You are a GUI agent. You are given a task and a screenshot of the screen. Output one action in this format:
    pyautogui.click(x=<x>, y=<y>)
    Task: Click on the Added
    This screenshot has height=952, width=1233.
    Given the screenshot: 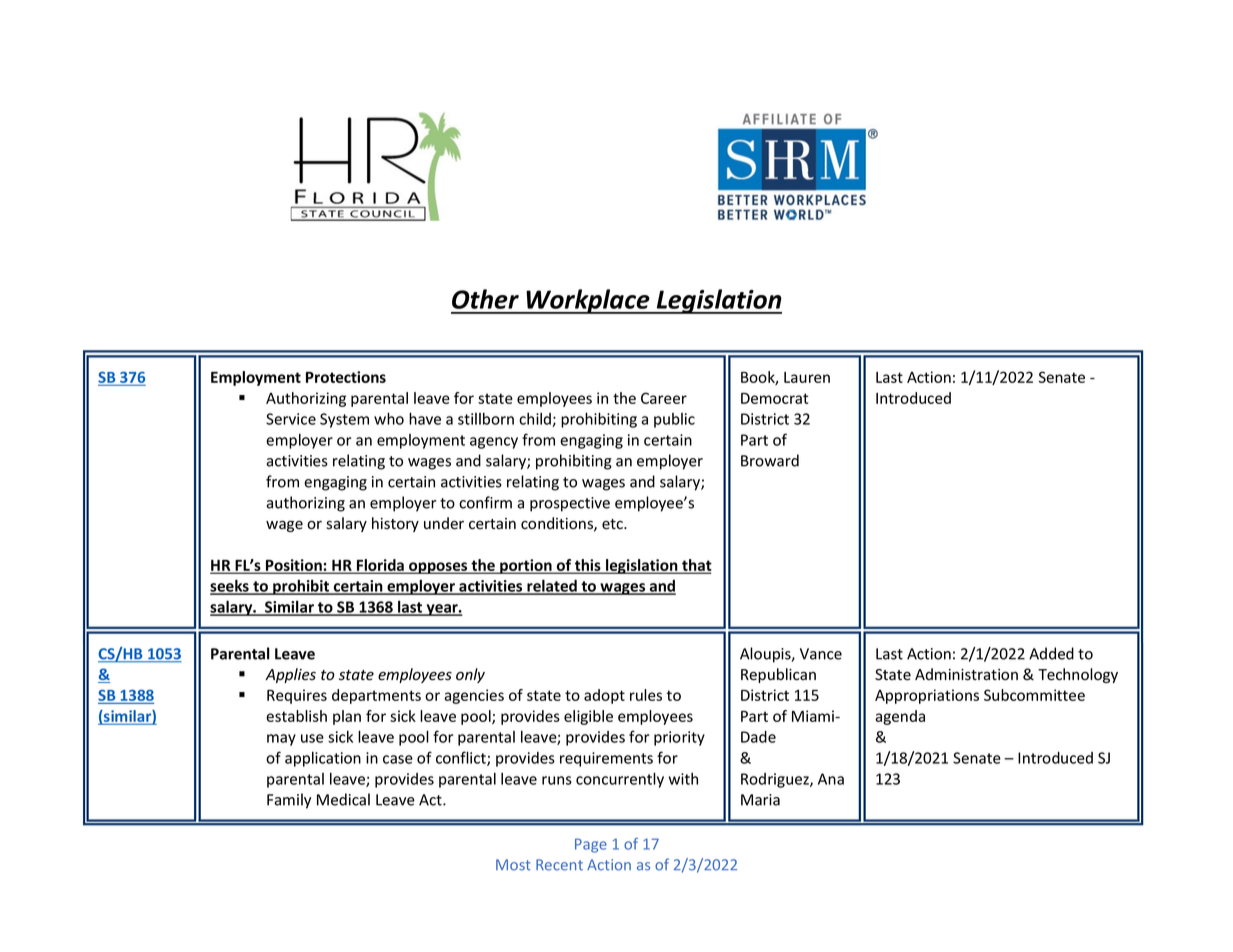 What is the action you would take?
    pyautogui.click(x=1051, y=653)
